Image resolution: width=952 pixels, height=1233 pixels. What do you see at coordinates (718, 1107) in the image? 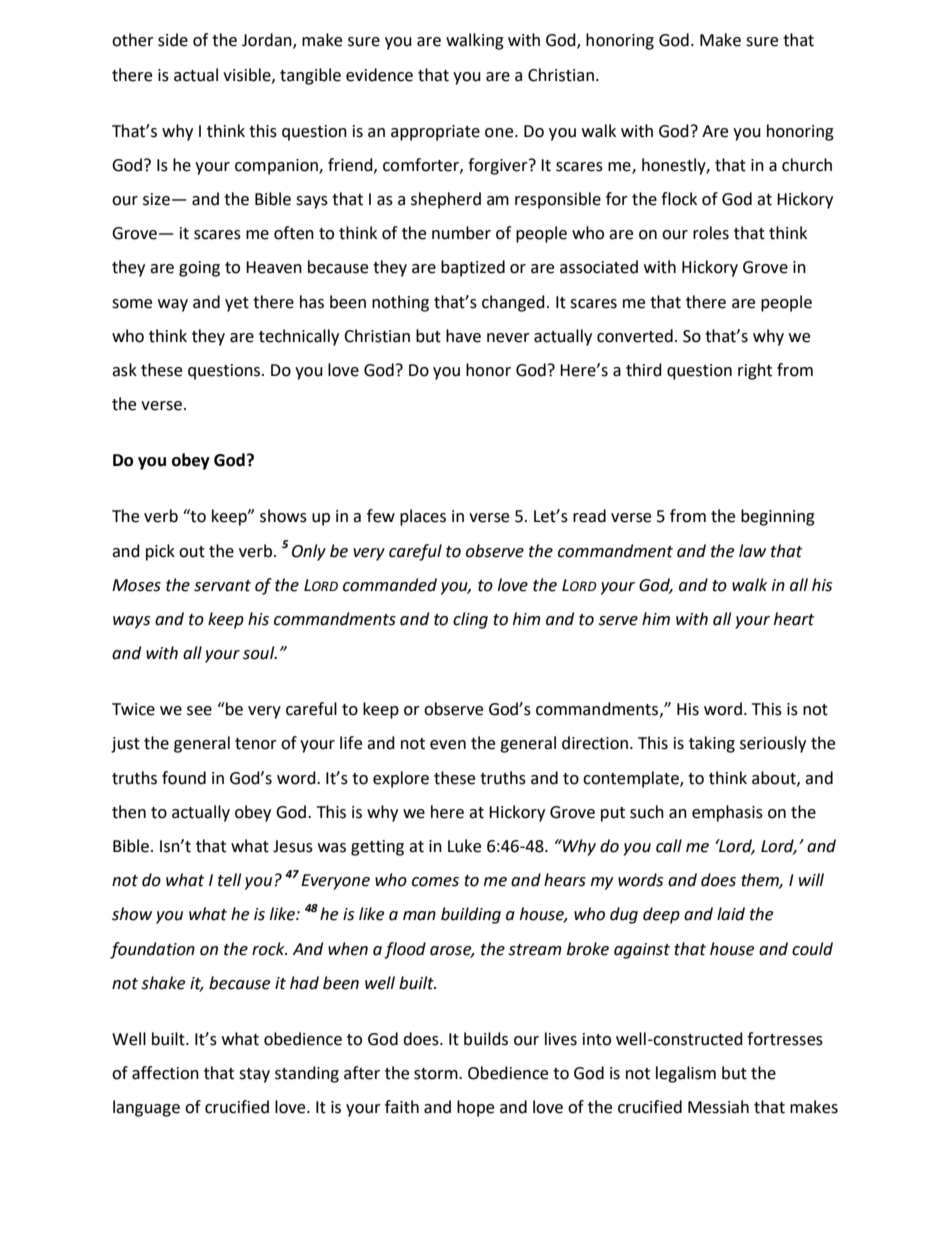
I see `Messiah` at bounding box center [718, 1107].
